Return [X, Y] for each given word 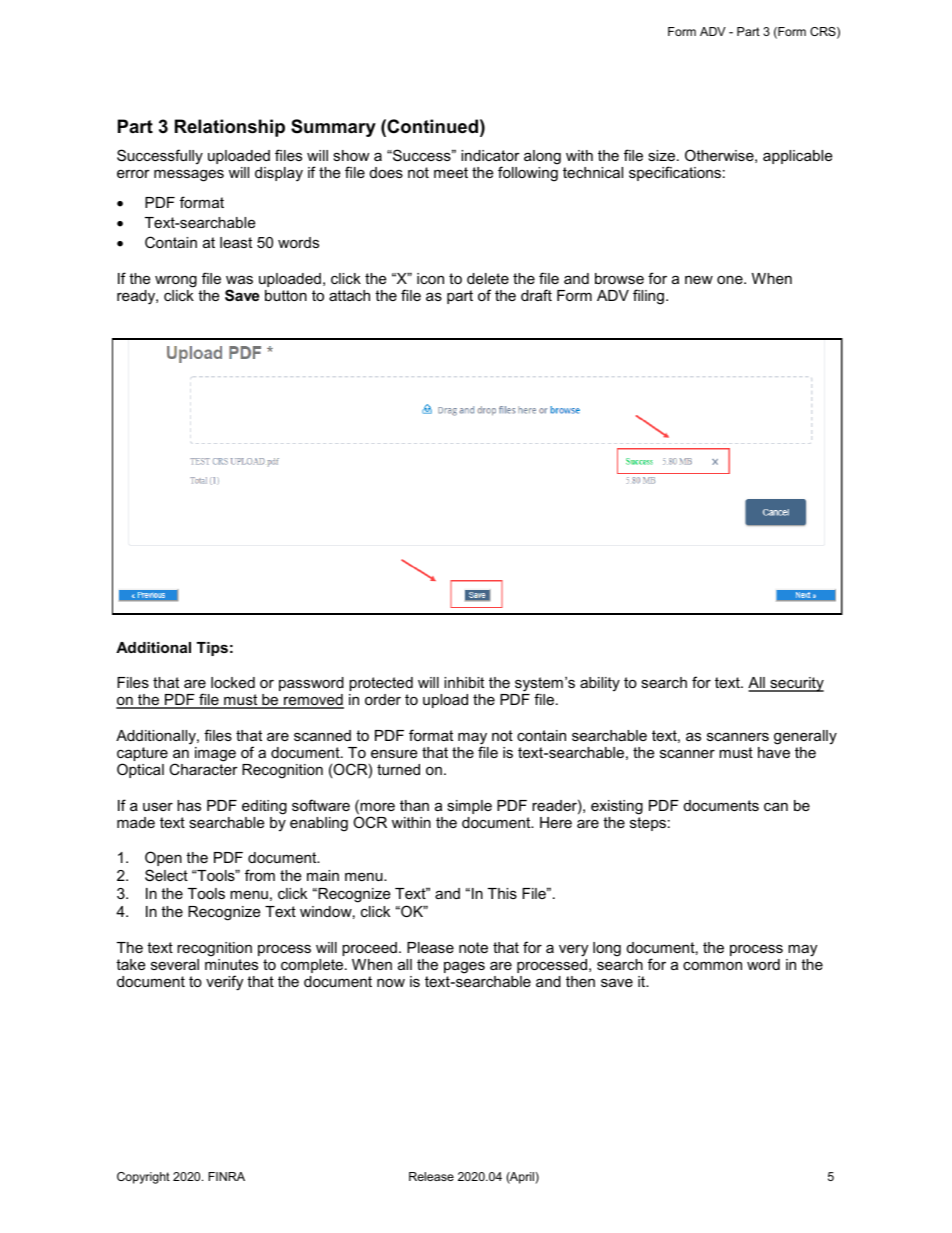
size [661, 155]
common [712, 966]
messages [189, 175]
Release [431, 1176]
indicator [490, 155]
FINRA [226, 1176]
